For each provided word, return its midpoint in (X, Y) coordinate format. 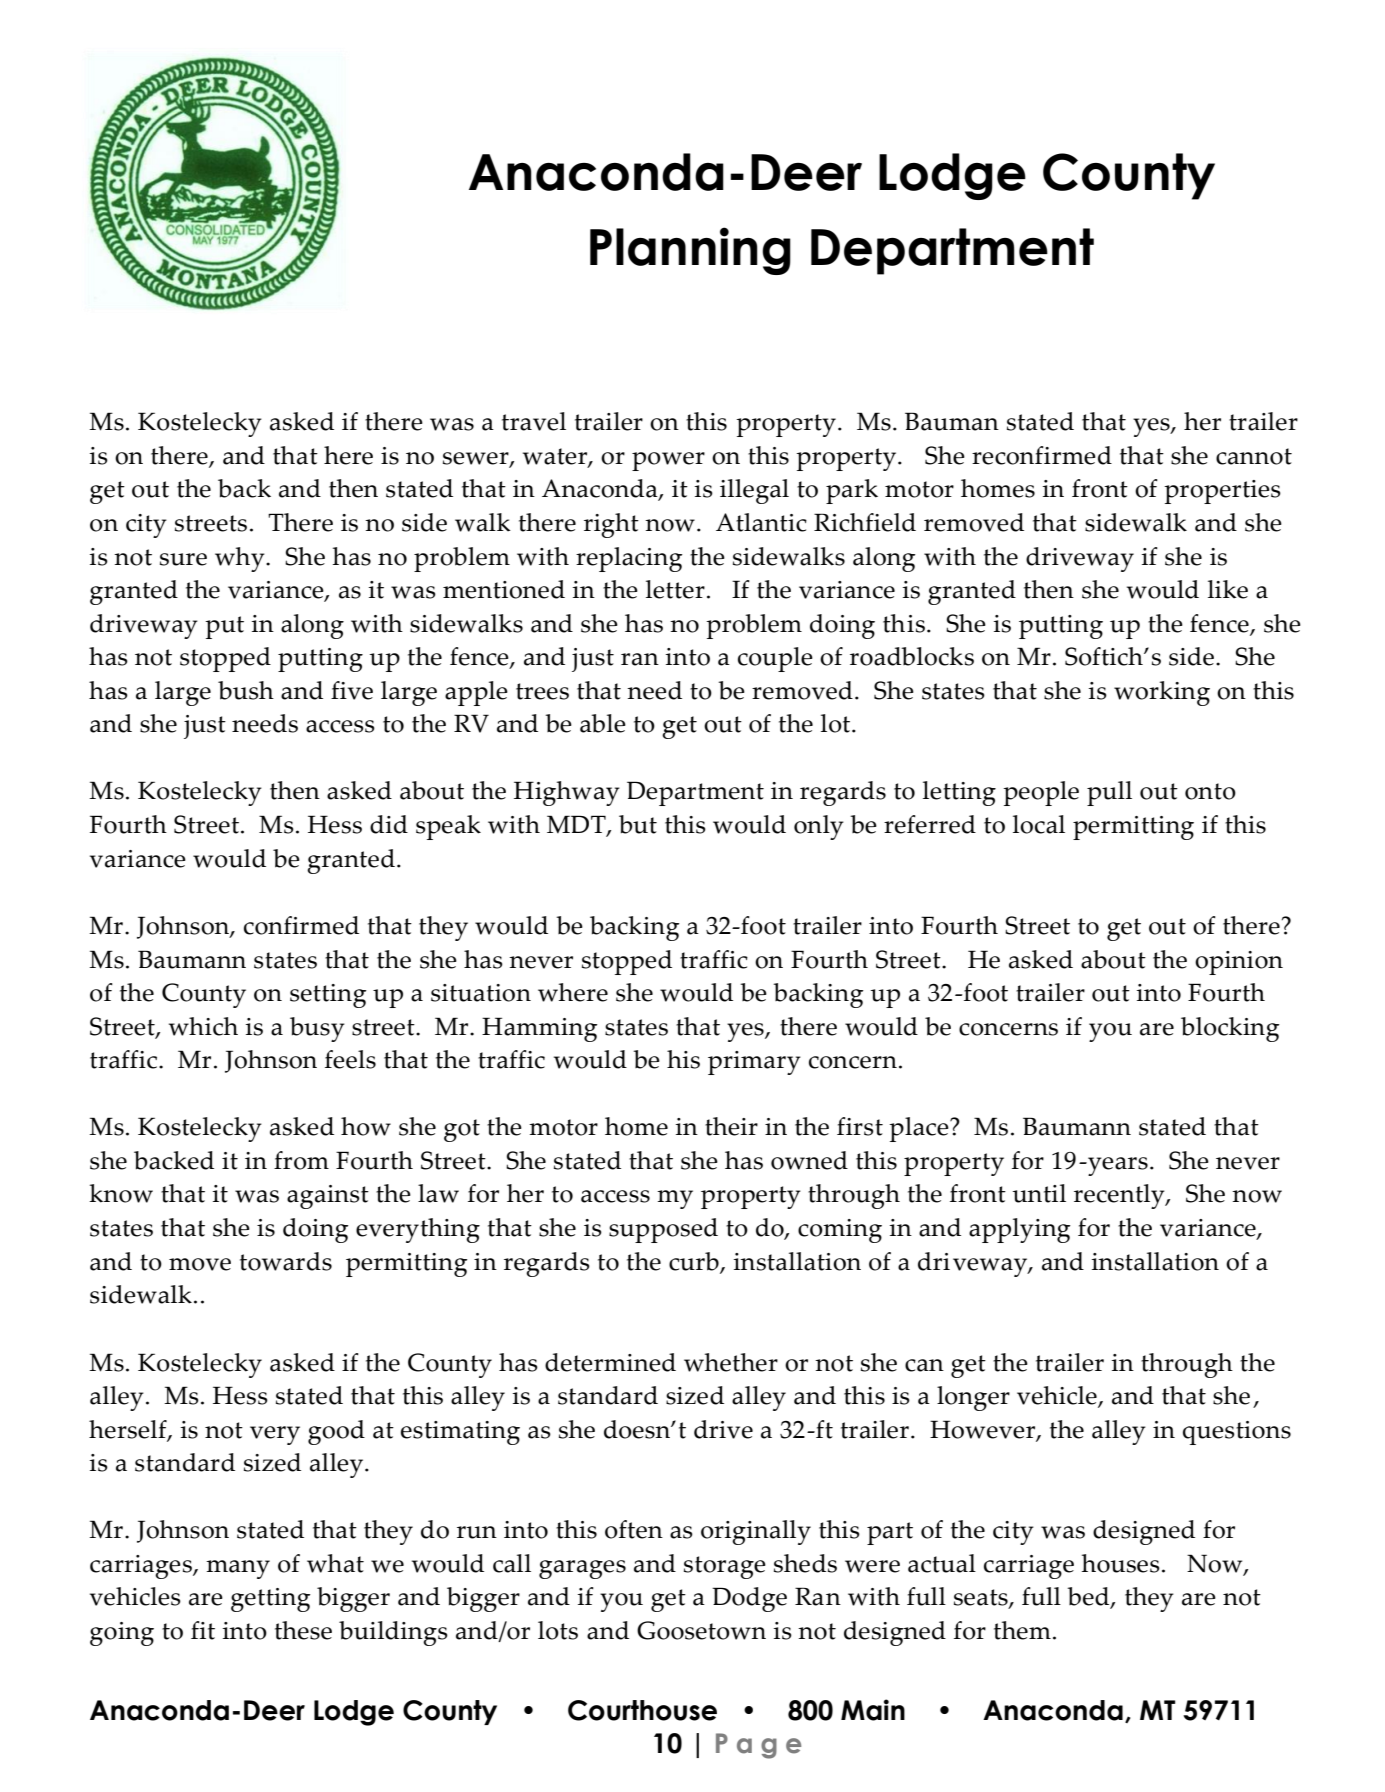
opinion (1239, 963)
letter (675, 589)
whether (731, 1362)
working (1162, 693)
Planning (690, 251)
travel (534, 421)
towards (286, 1261)
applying (1019, 1230)
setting (328, 996)
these (303, 1630)
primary (754, 1063)
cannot (1254, 456)
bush (246, 690)
